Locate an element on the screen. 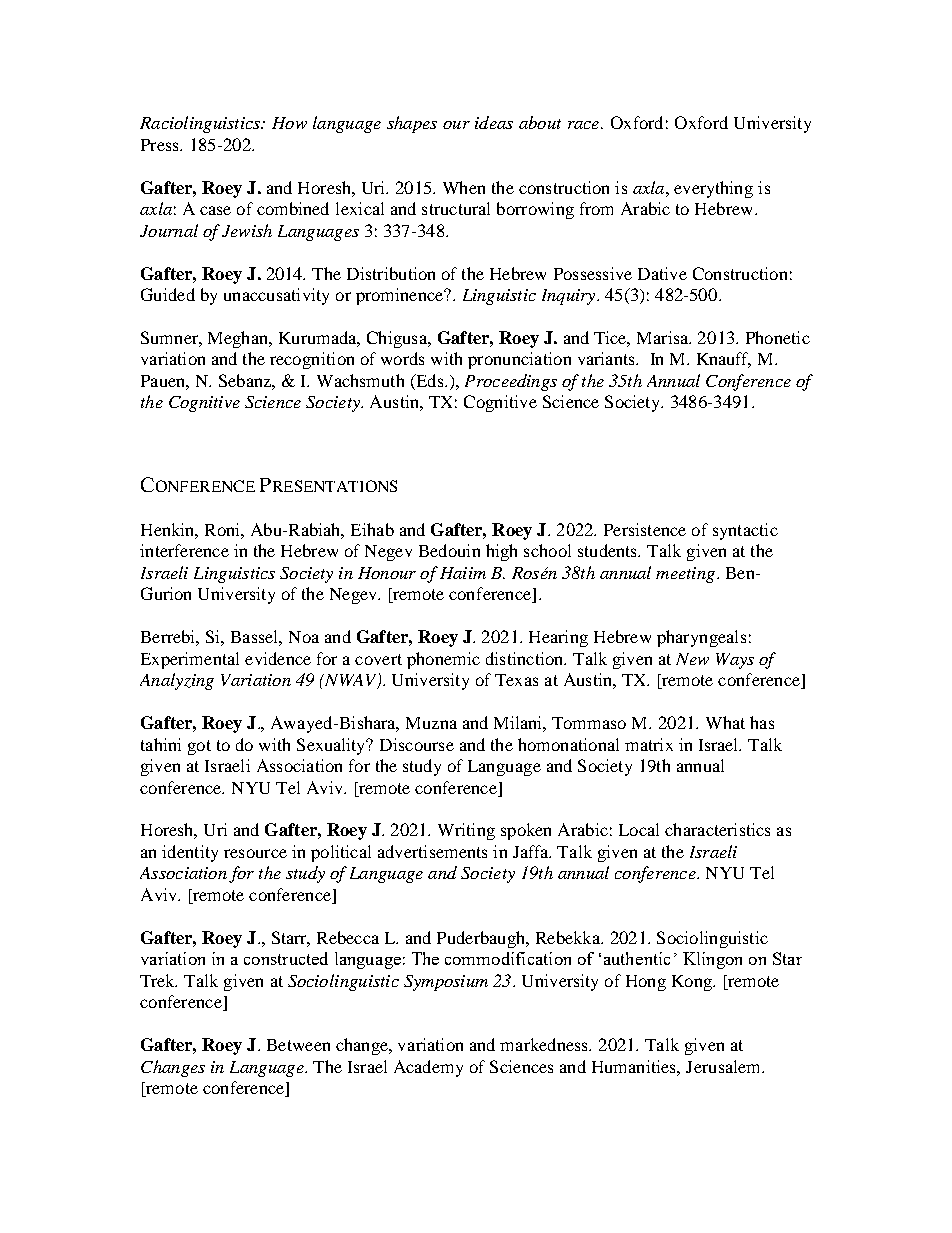 The width and height of the screenshot is (952, 1233). everything is located at coordinates (713, 189).
